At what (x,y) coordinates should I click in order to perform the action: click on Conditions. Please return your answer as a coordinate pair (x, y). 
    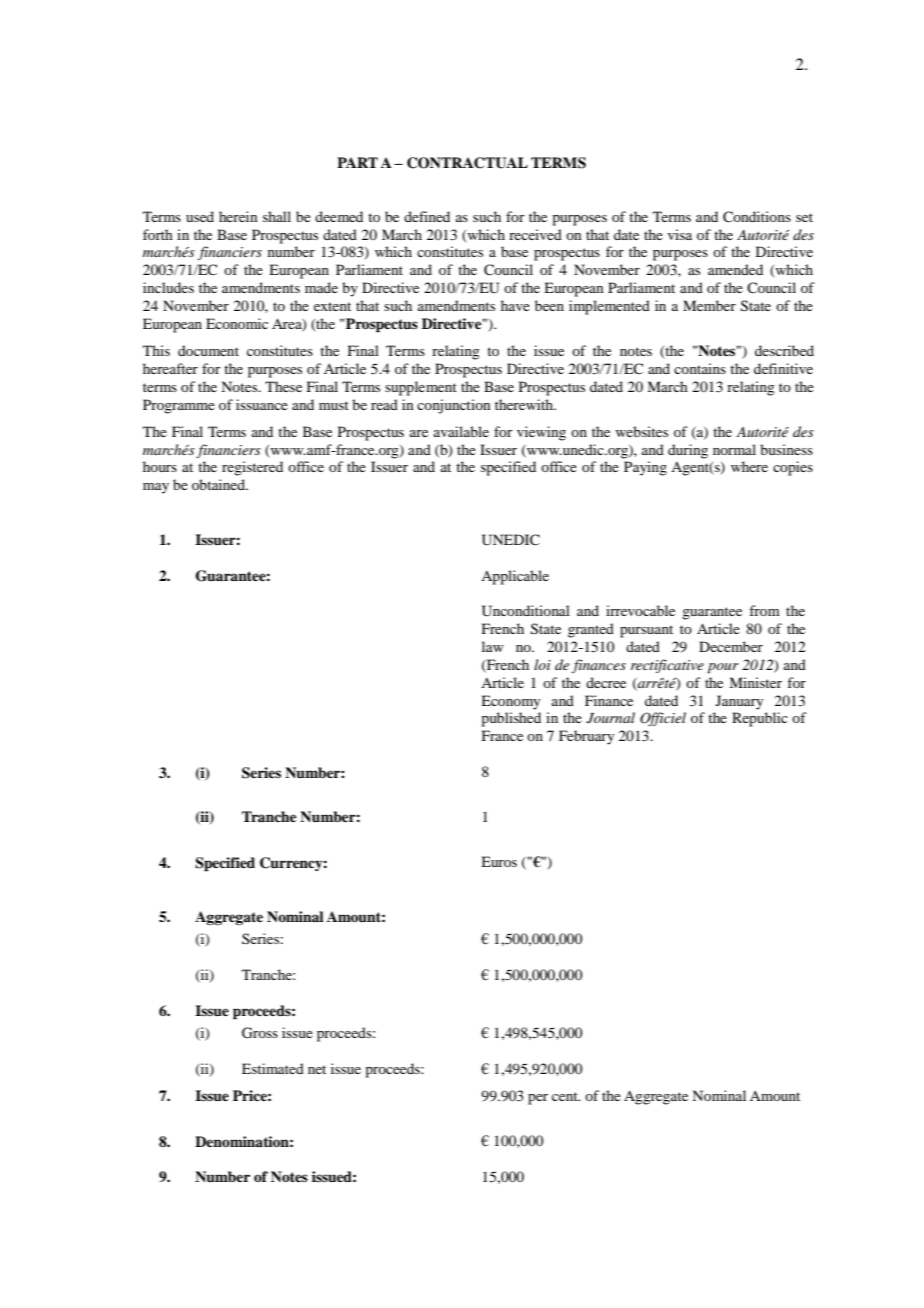
    Looking at the image, I should click on (757, 217).
